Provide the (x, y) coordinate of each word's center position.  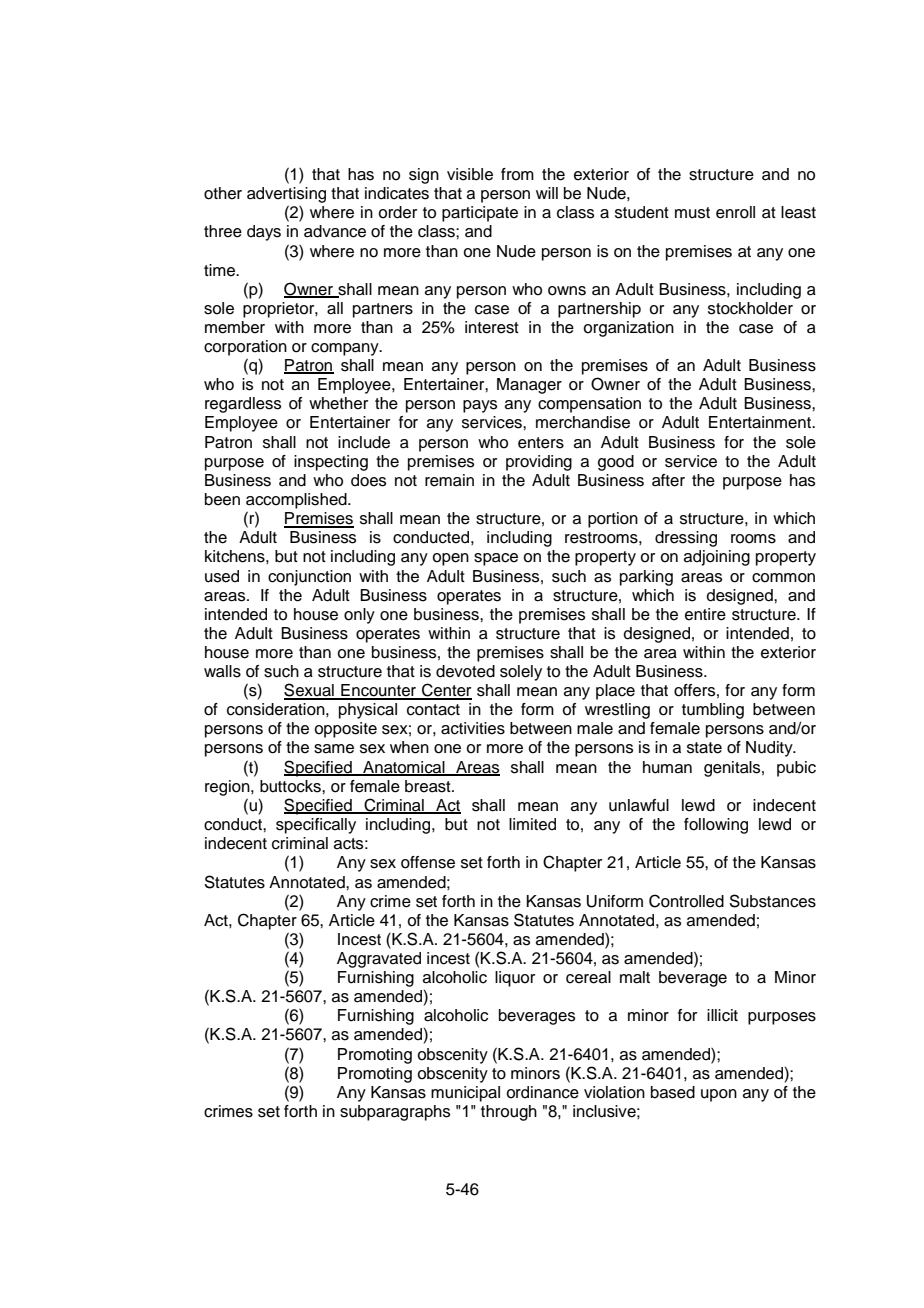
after (668, 480)
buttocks (291, 786)
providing (539, 463)
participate (480, 214)
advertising (286, 195)
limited (532, 824)
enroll (735, 212)
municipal (465, 1094)
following (716, 826)
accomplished (297, 501)
